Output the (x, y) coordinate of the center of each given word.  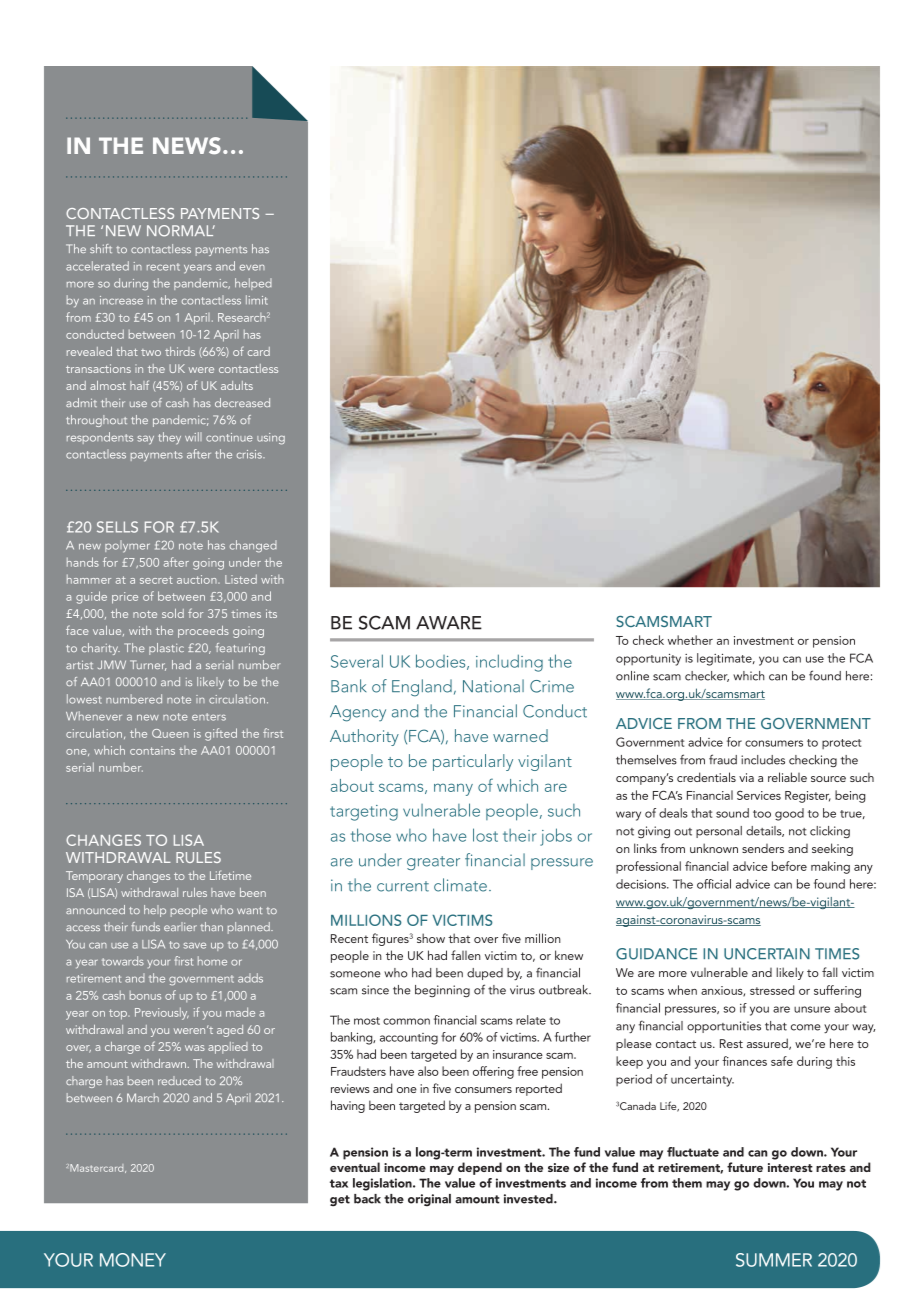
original (429, 1200)
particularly (473, 762)
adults (237, 385)
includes (763, 760)
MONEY (133, 1260)
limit (257, 300)
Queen (170, 733)
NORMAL (181, 231)
